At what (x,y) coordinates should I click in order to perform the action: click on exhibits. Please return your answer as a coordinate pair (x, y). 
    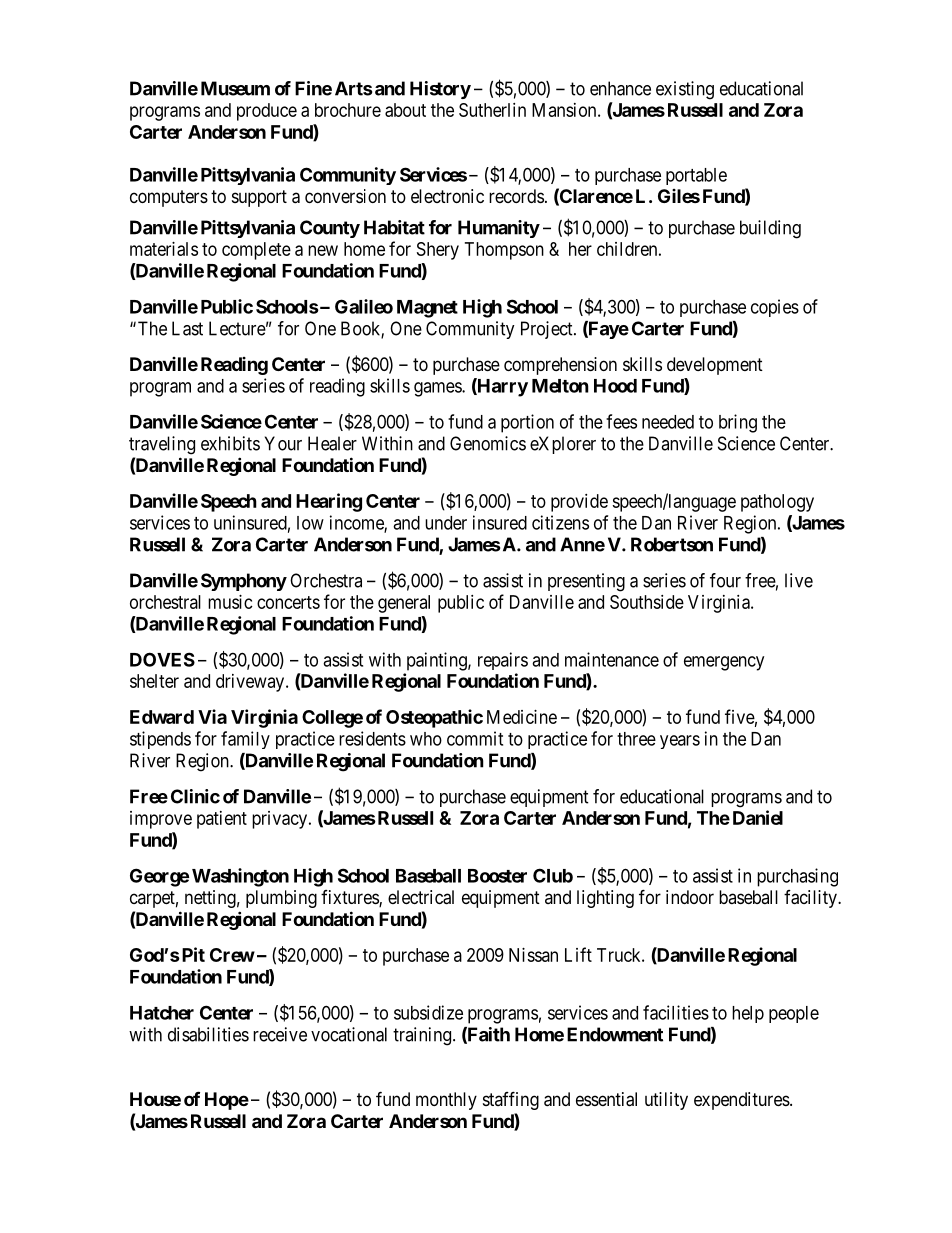
    Looking at the image, I should click on (230, 443).
